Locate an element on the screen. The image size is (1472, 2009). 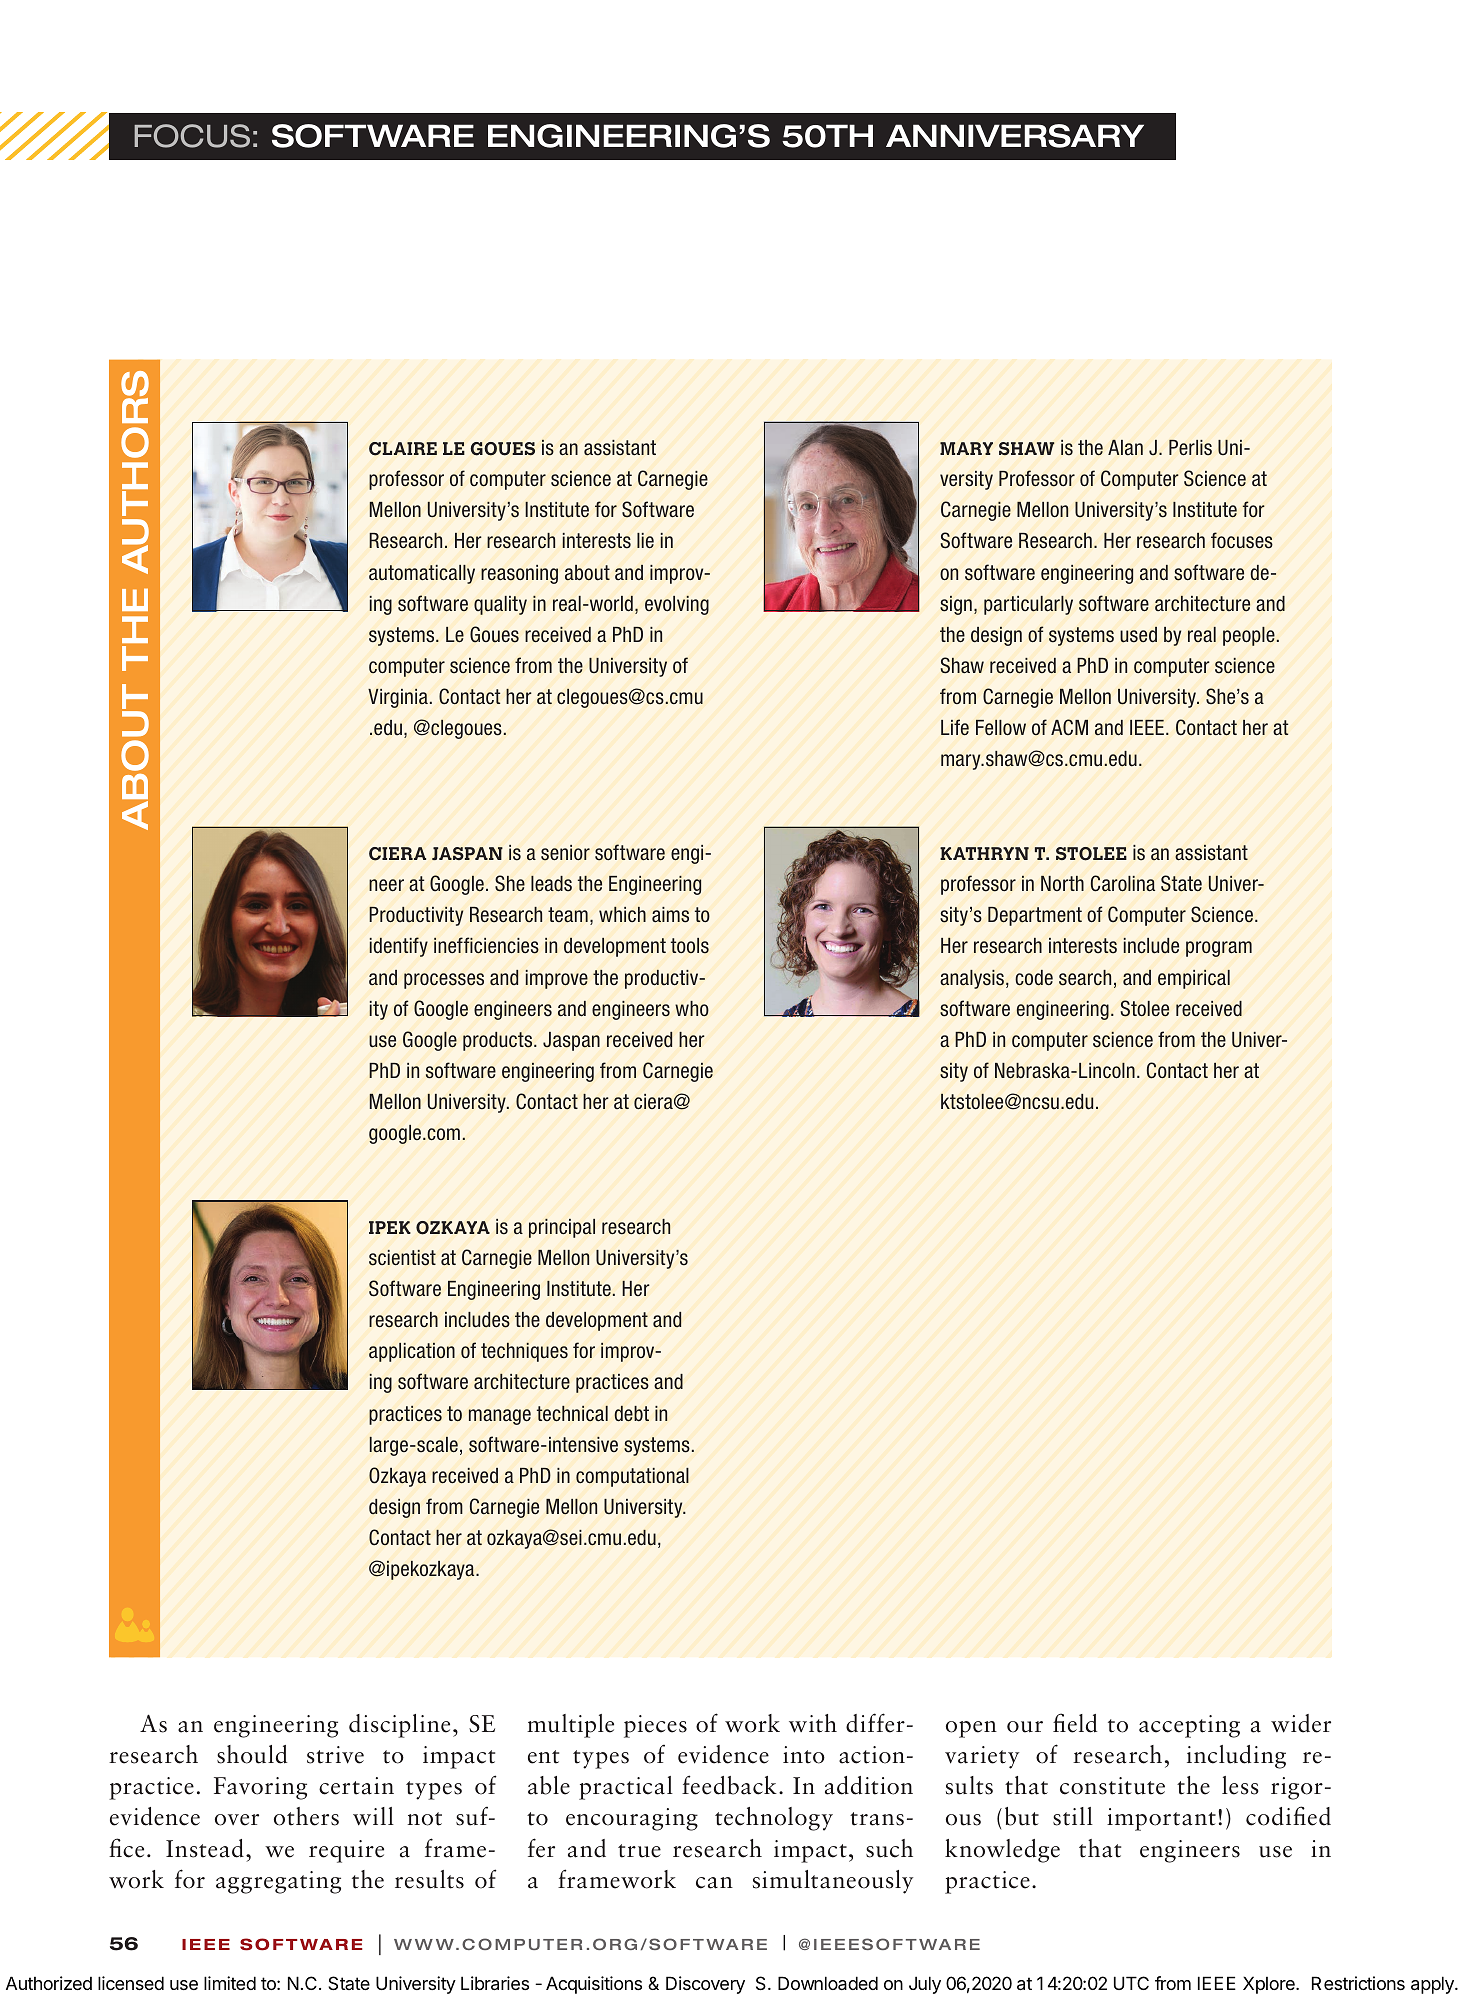
application is located at coordinates (412, 1352).
